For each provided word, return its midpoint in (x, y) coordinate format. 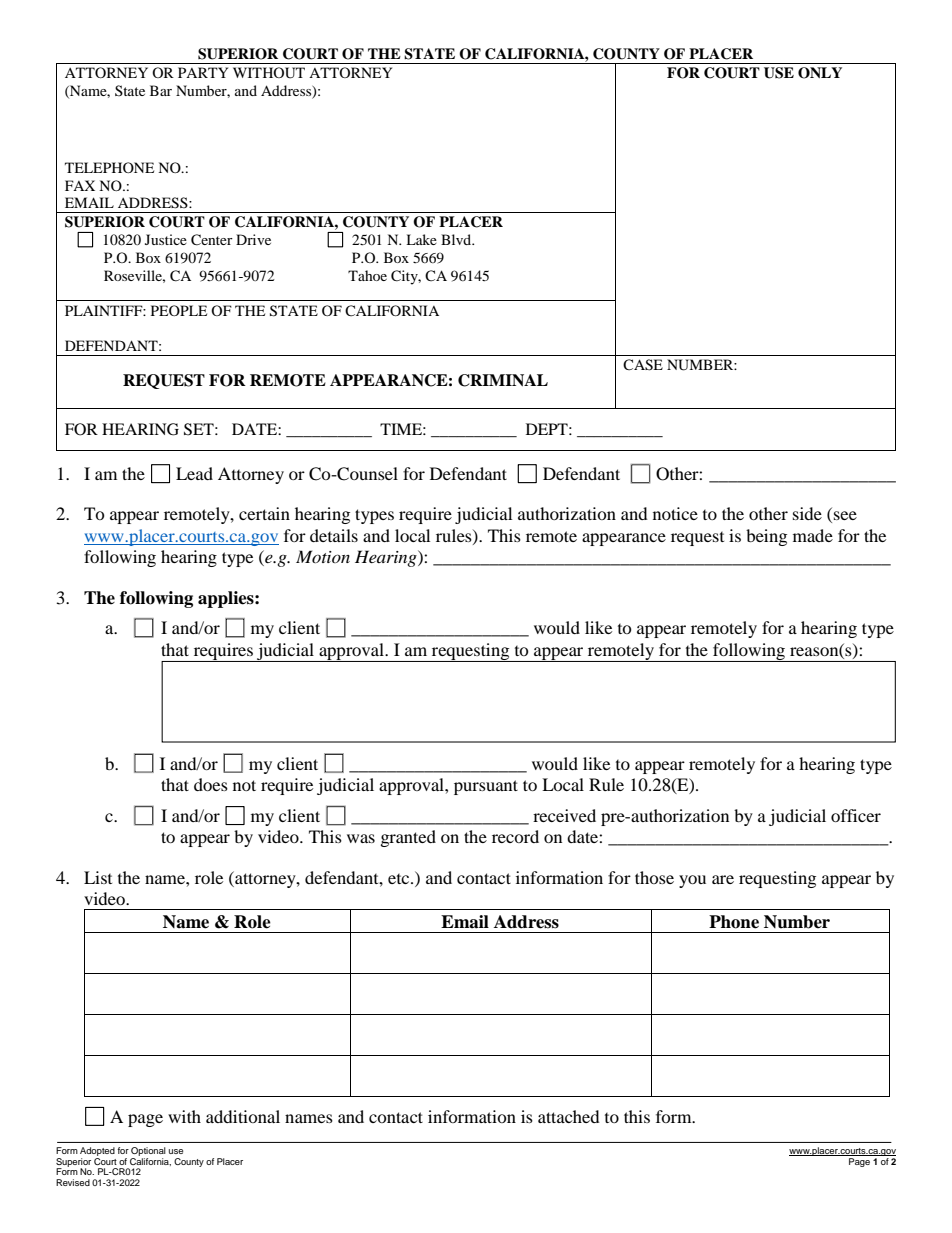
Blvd (457, 239)
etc (400, 879)
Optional (148, 1151)
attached (569, 1116)
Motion (323, 556)
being (766, 537)
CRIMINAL (503, 380)
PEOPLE (179, 310)
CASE (643, 365)
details (334, 535)
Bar (161, 90)
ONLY (820, 73)
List (98, 877)
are (723, 879)
